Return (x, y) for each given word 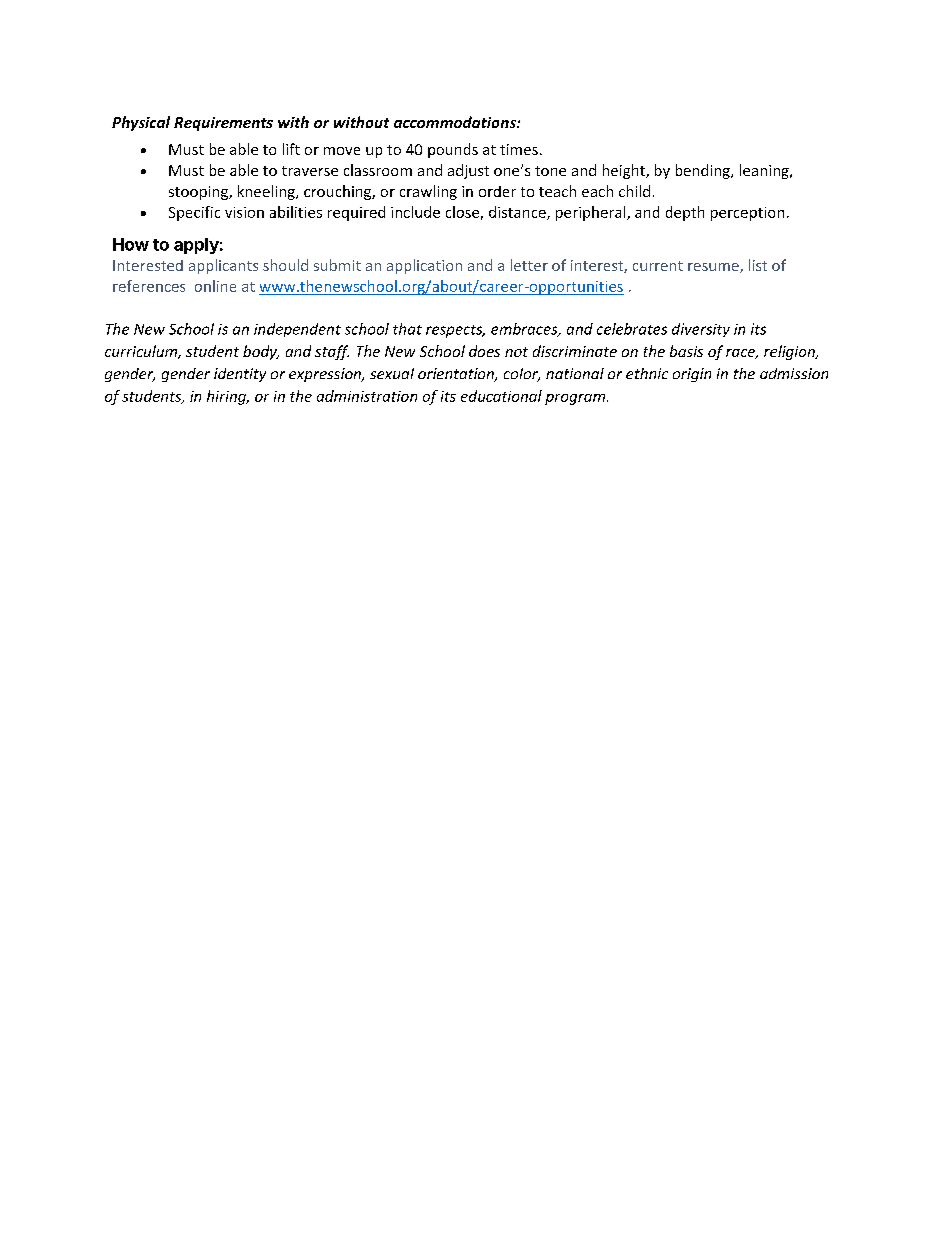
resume (714, 268)
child (634, 191)
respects (455, 331)
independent (297, 330)
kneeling (267, 192)
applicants (223, 266)
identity (240, 375)
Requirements (223, 124)
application (424, 266)
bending (704, 171)
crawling (428, 192)
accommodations (456, 122)
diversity (701, 330)
